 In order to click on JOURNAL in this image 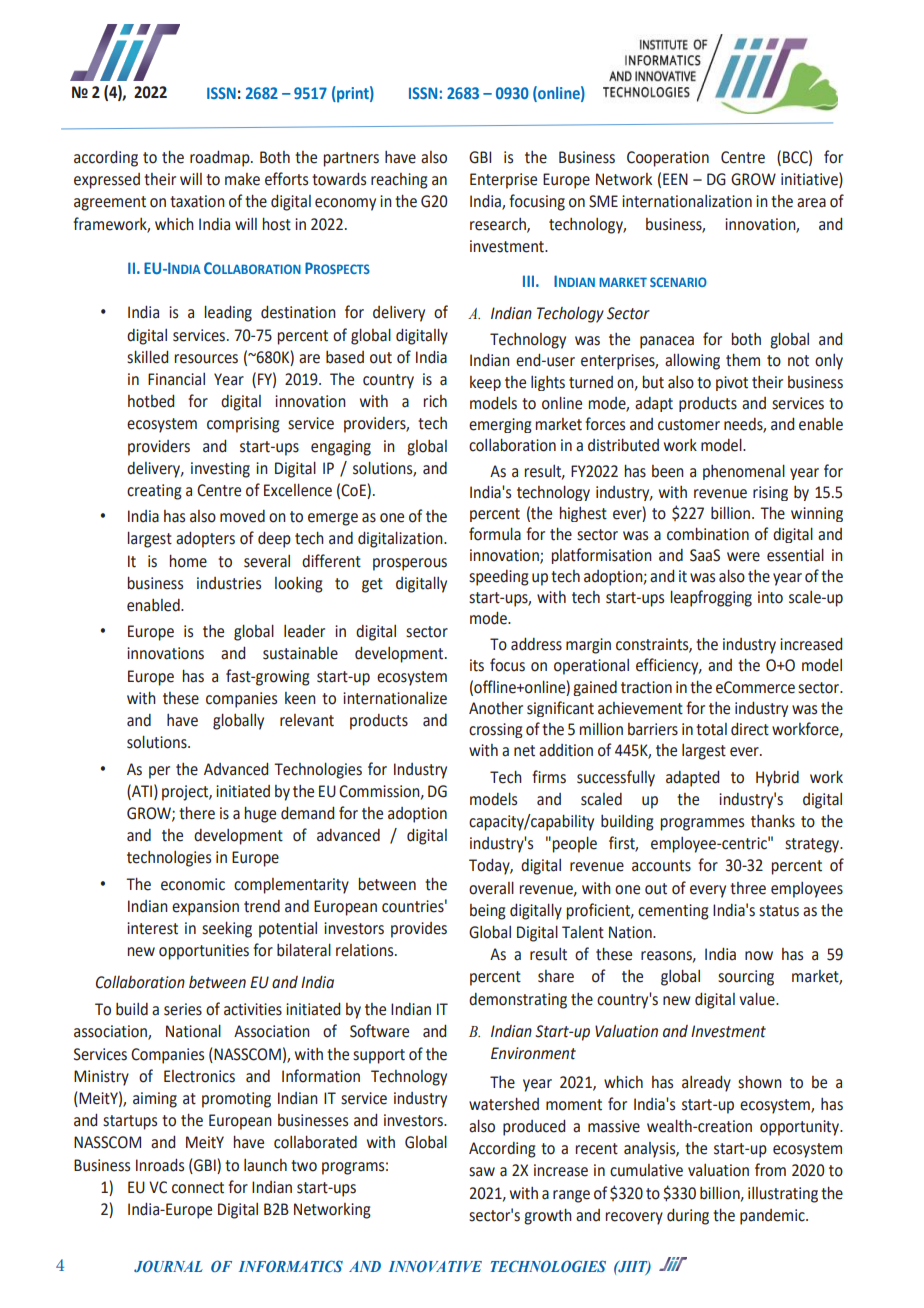, I will do `click(168, 1266)`.
